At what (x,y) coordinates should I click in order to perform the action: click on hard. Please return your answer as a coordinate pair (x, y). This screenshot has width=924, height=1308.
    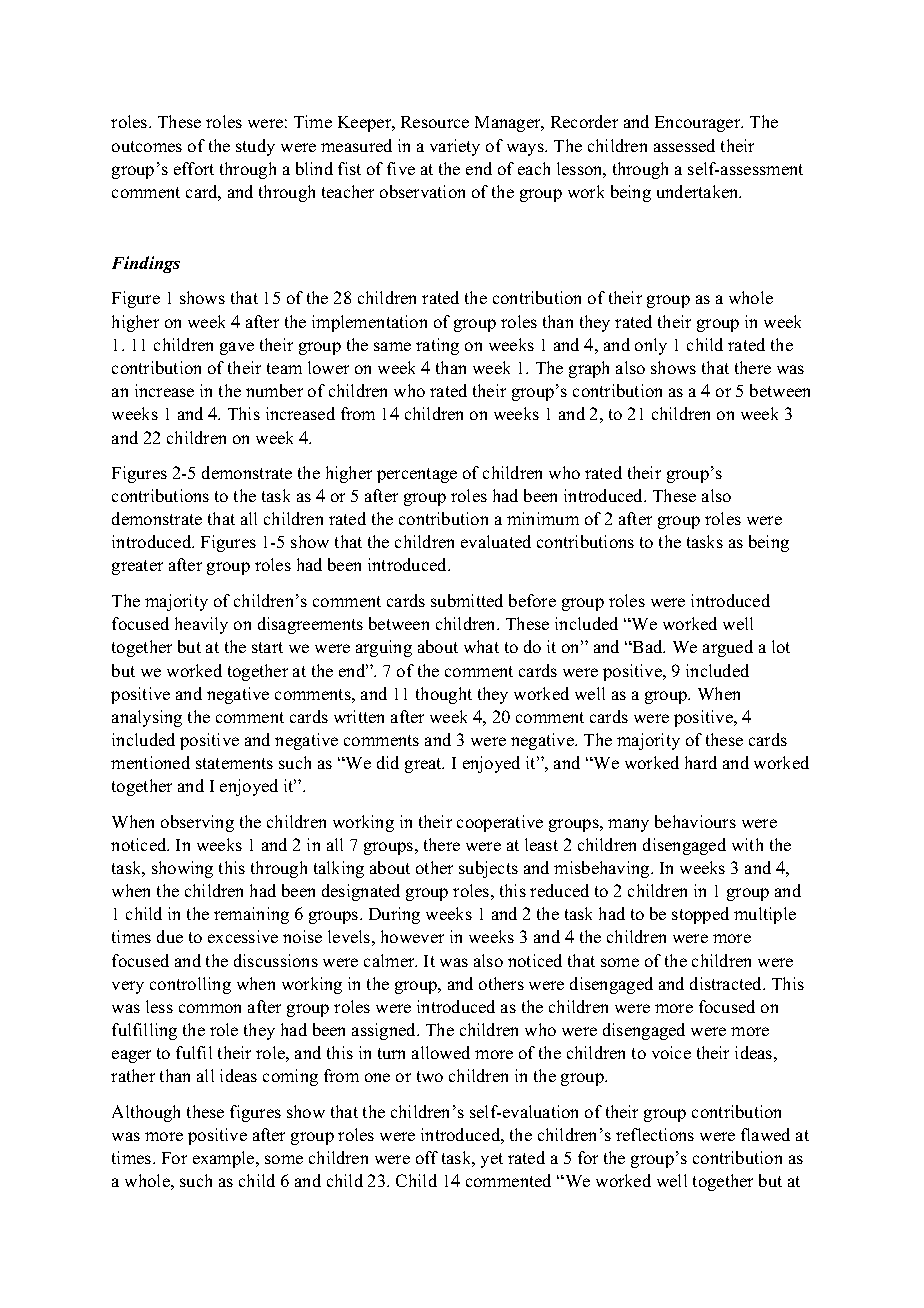
    Looking at the image, I should click on (701, 762).
